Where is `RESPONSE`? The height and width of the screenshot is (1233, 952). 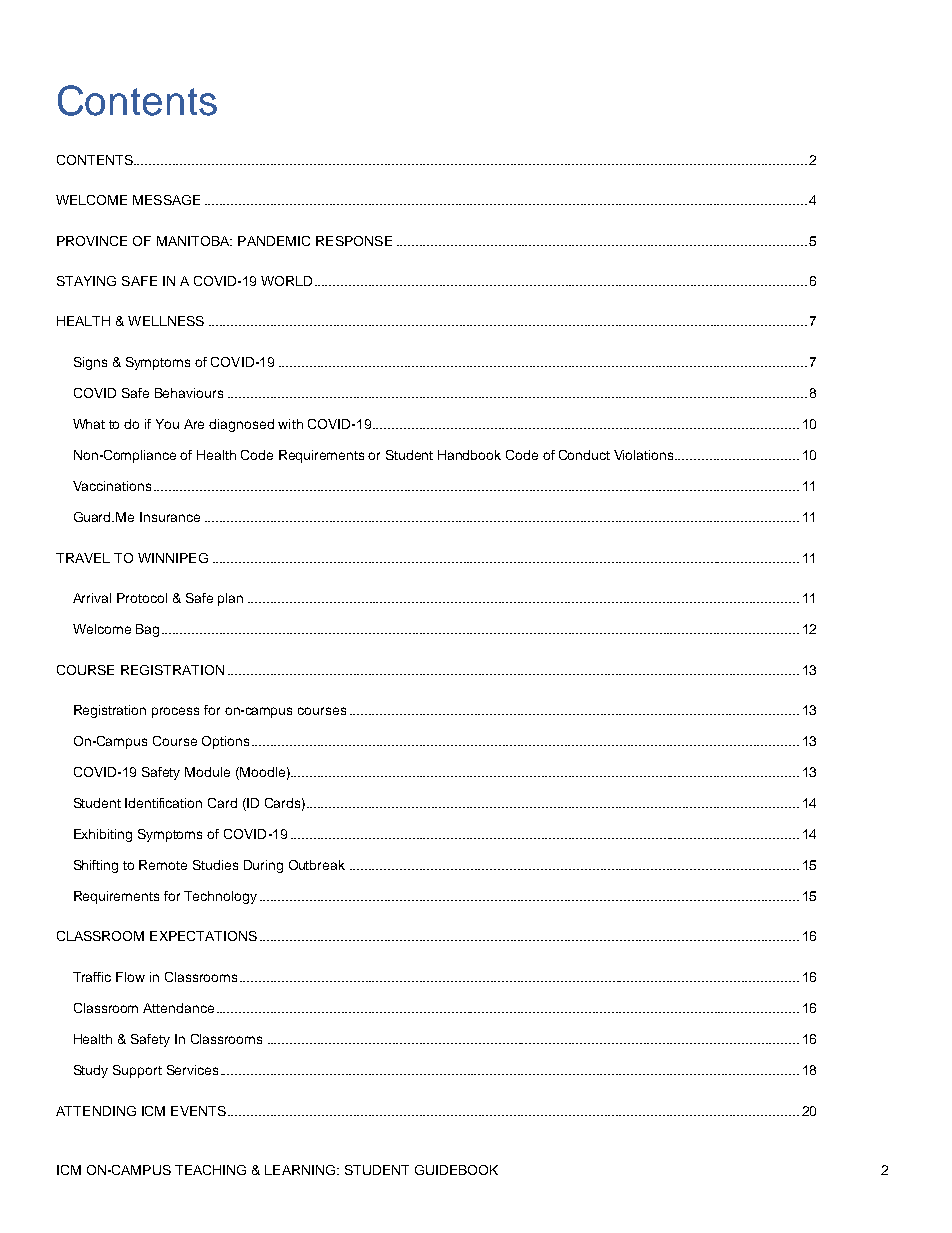
RESPONSE is located at coordinates (354, 241).
